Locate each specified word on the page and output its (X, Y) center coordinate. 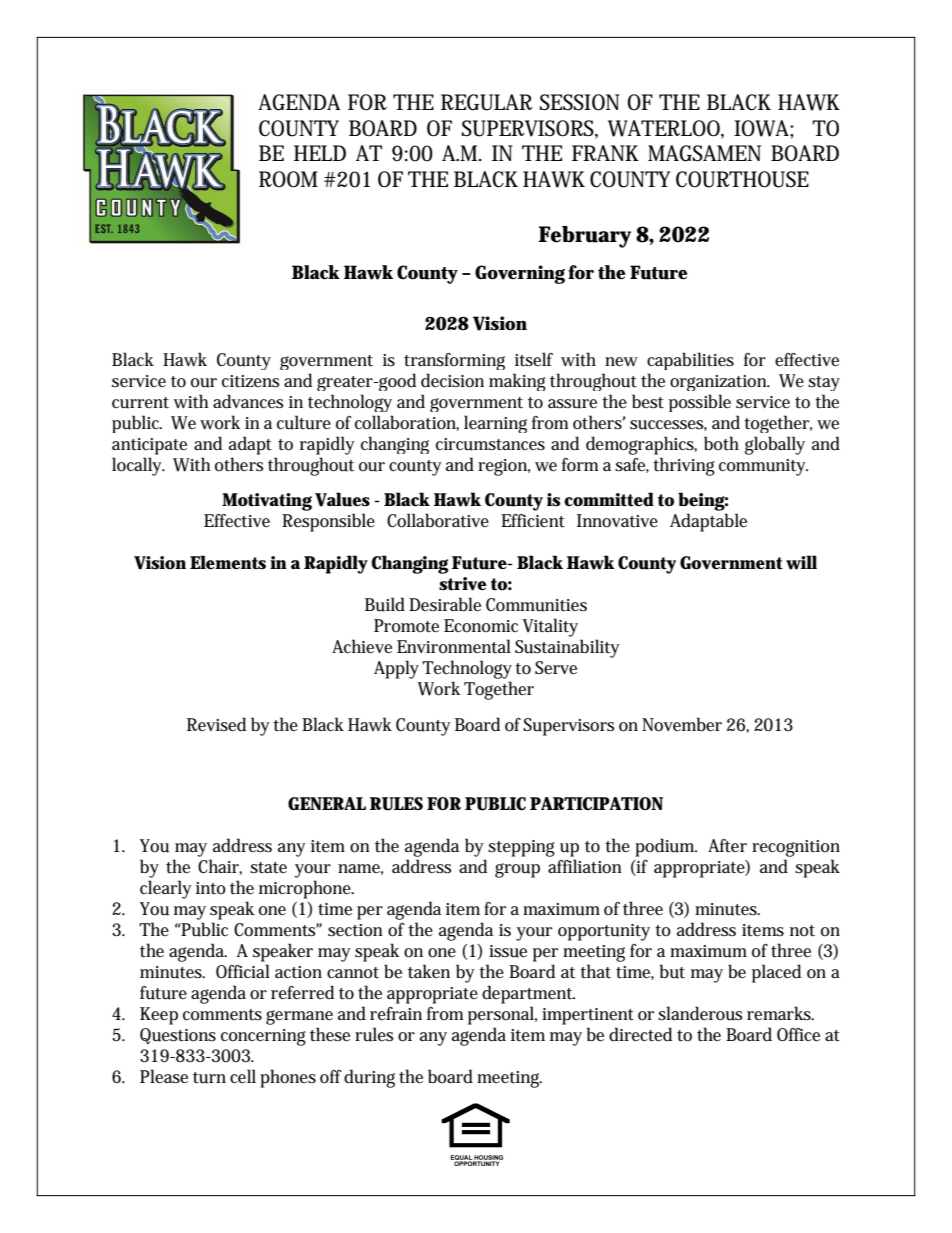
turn (209, 1078)
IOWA (762, 128)
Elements (228, 562)
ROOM (288, 179)
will (801, 562)
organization (719, 383)
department (528, 994)
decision (452, 380)
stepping (521, 848)
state (268, 868)
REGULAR (487, 102)
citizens (251, 381)
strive (463, 584)
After (727, 846)
